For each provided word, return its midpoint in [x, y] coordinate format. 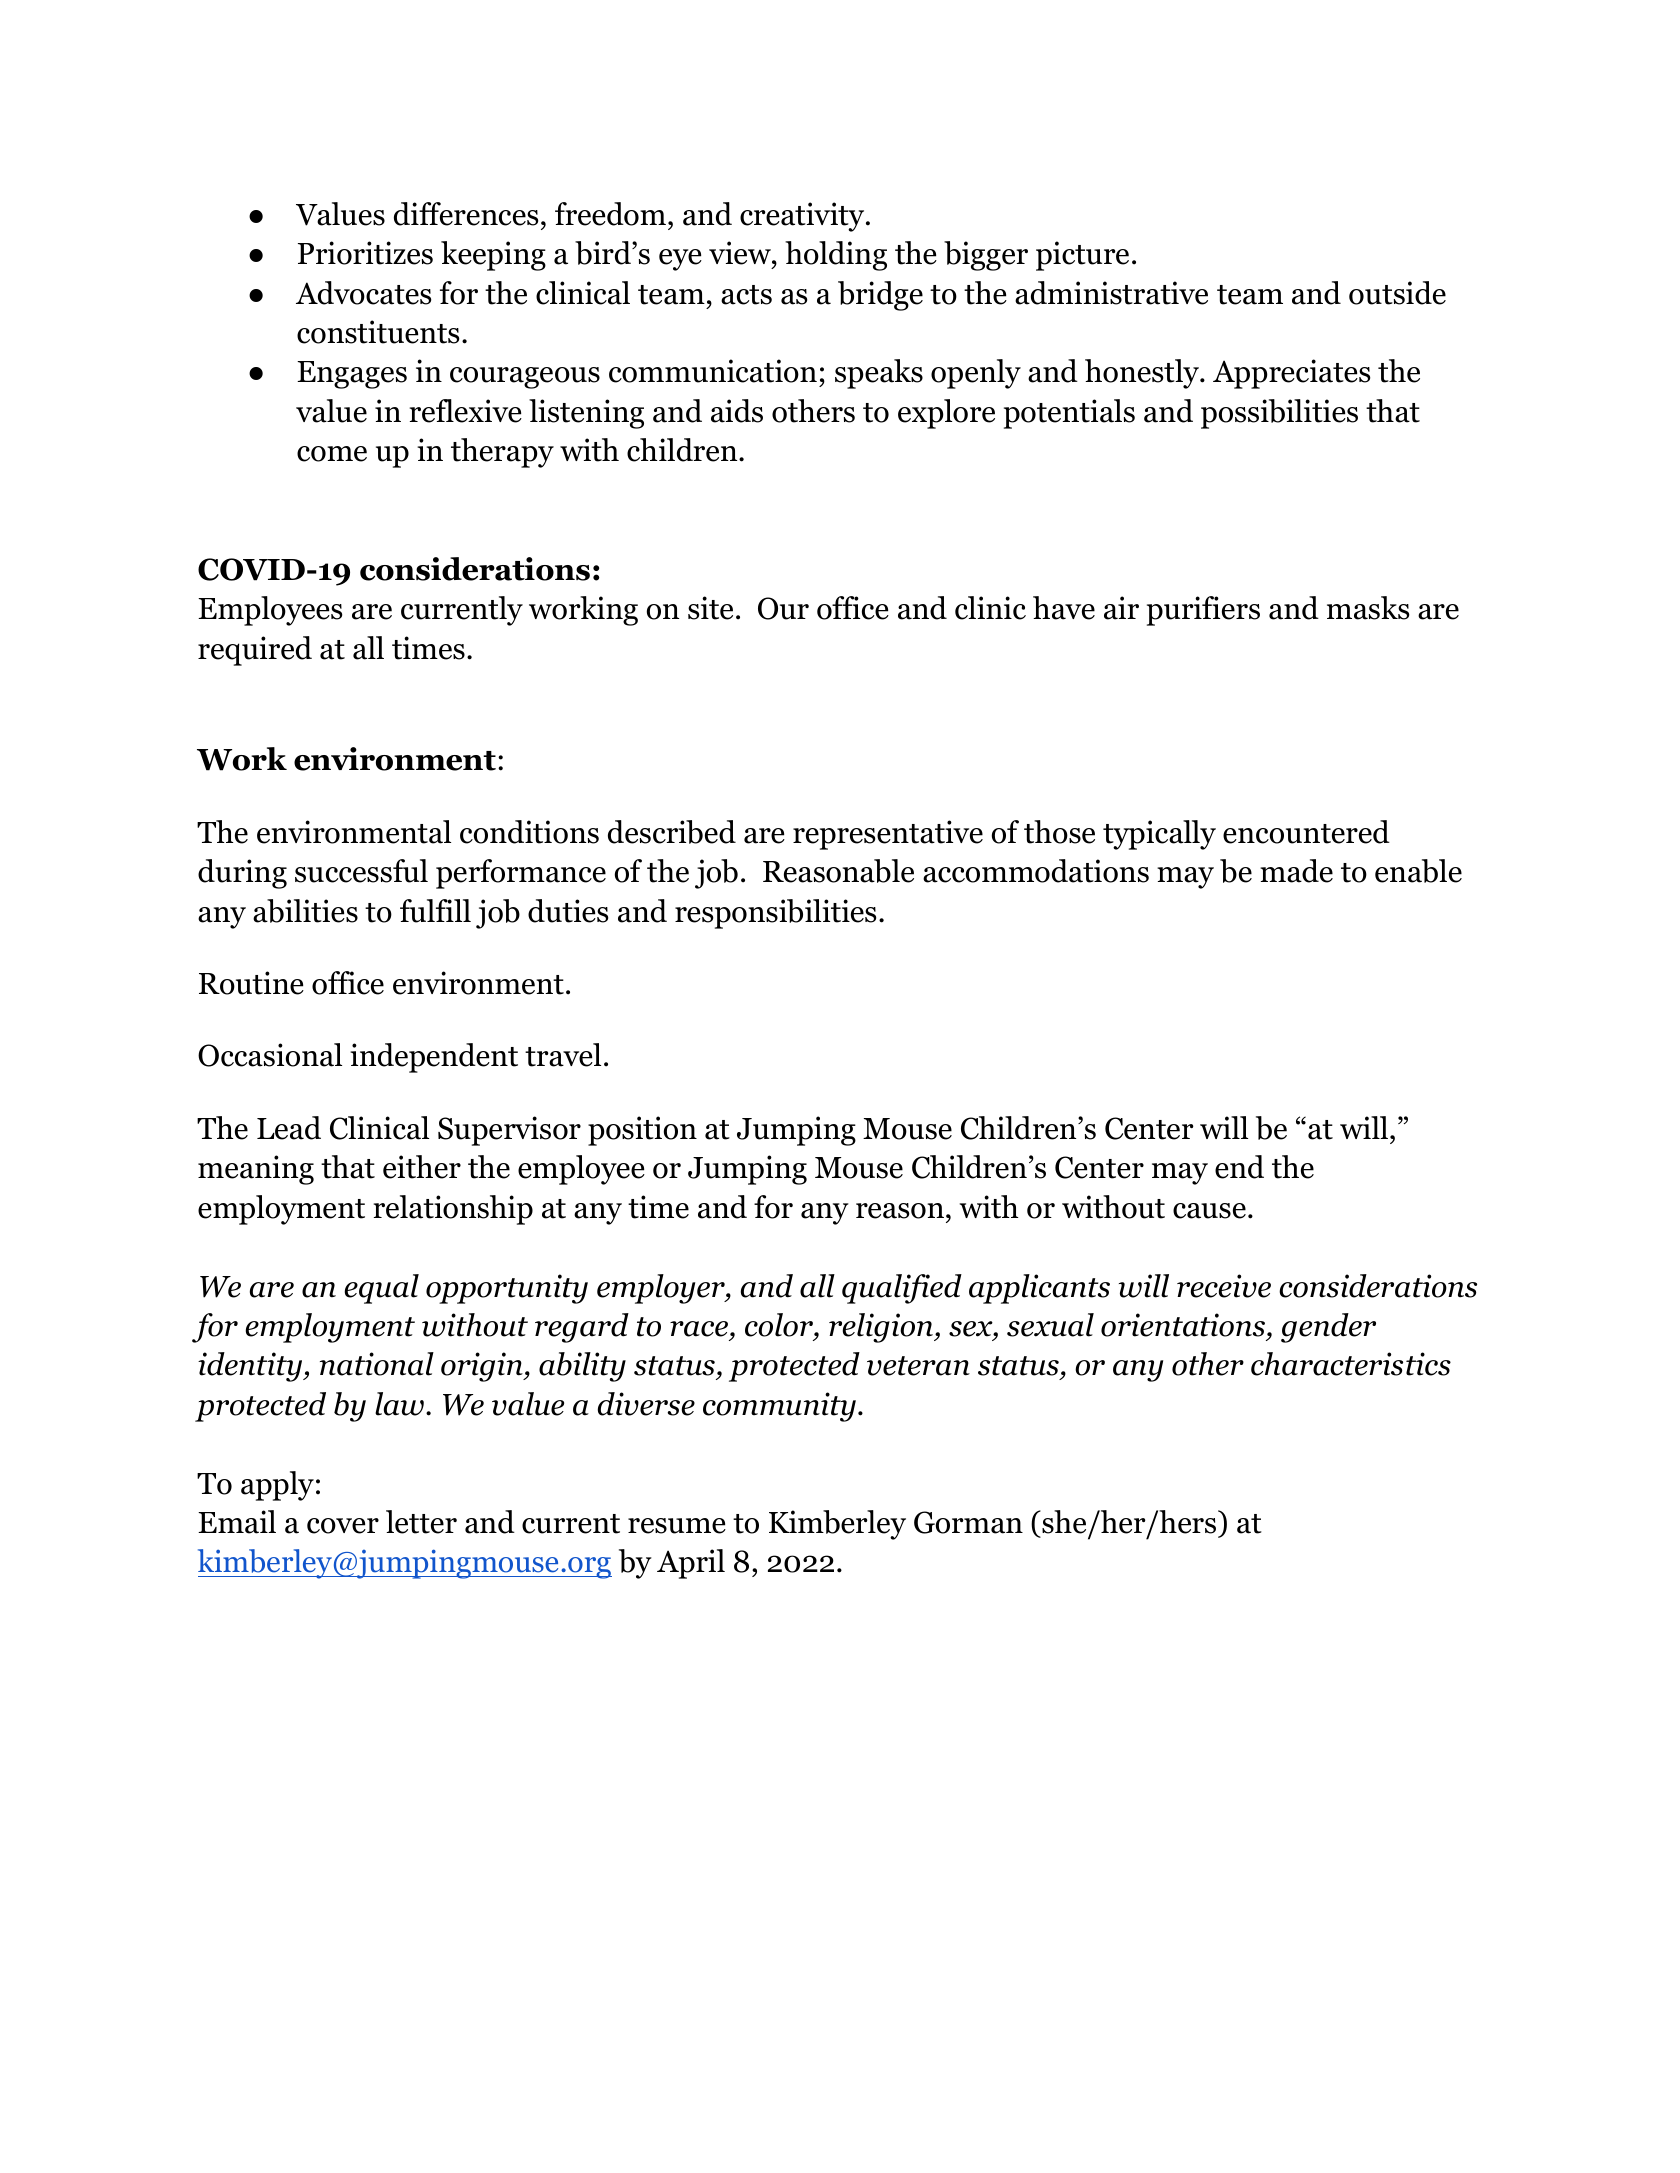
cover [343, 1526]
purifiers [1203, 611]
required [255, 651]
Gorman [968, 1522]
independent [434, 1058]
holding [836, 256]
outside [1397, 293]
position [642, 1131]
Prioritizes [365, 253]
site [710, 608]
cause [1209, 1211]
